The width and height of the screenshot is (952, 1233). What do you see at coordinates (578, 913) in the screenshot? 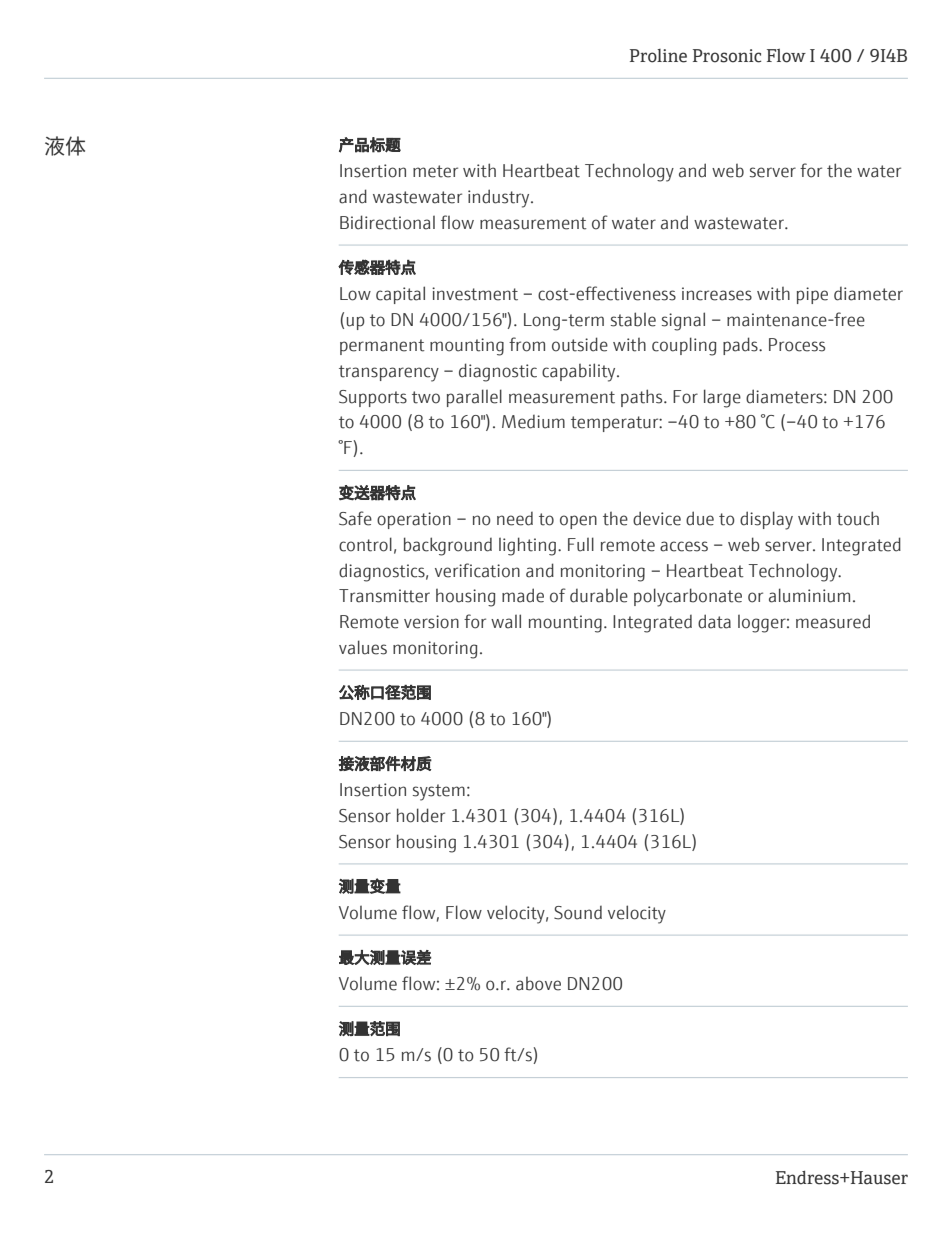
I see `Sound` at bounding box center [578, 913].
